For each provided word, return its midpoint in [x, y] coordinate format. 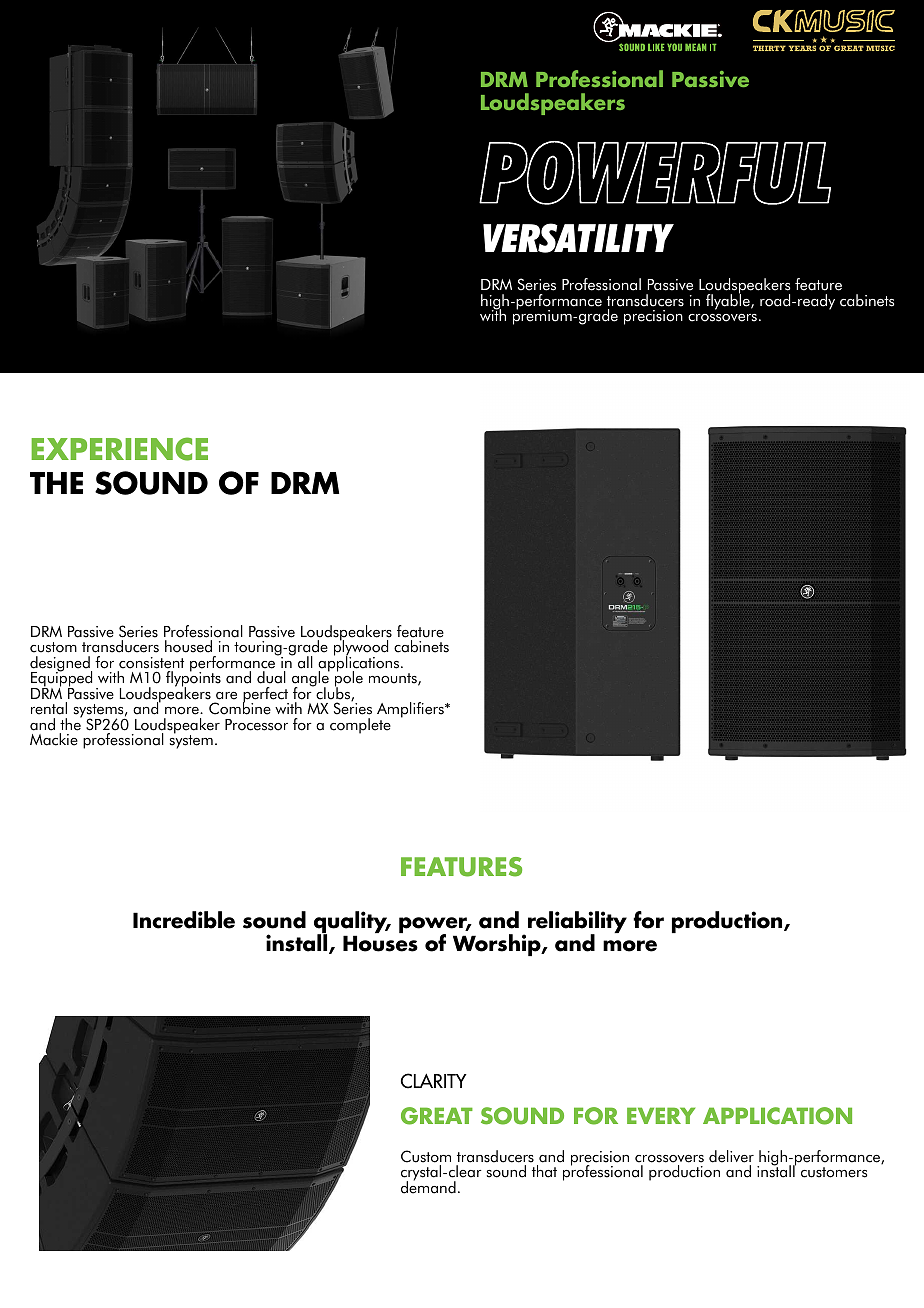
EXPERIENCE [119, 449]
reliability [577, 923]
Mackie [54, 739]
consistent [151, 663]
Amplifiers [411, 711]
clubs [333, 693]
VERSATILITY [578, 238]
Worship [498, 945]
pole [349, 679]
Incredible [184, 920]
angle [311, 679]
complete [360, 726]
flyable [729, 301]
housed [188, 646]
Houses [380, 943]
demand [428, 1186]
